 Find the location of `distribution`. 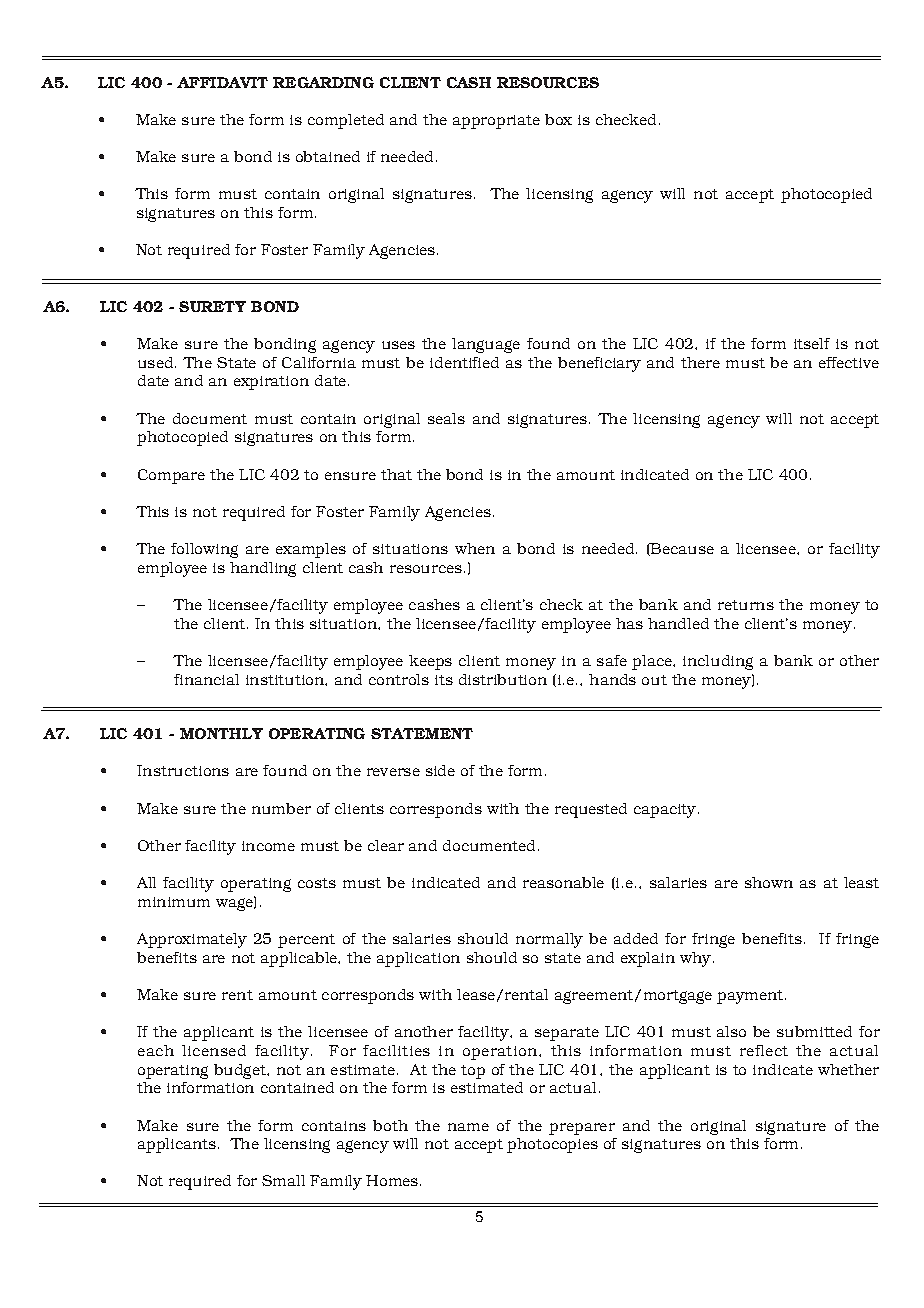

distribution is located at coordinates (503, 679).
